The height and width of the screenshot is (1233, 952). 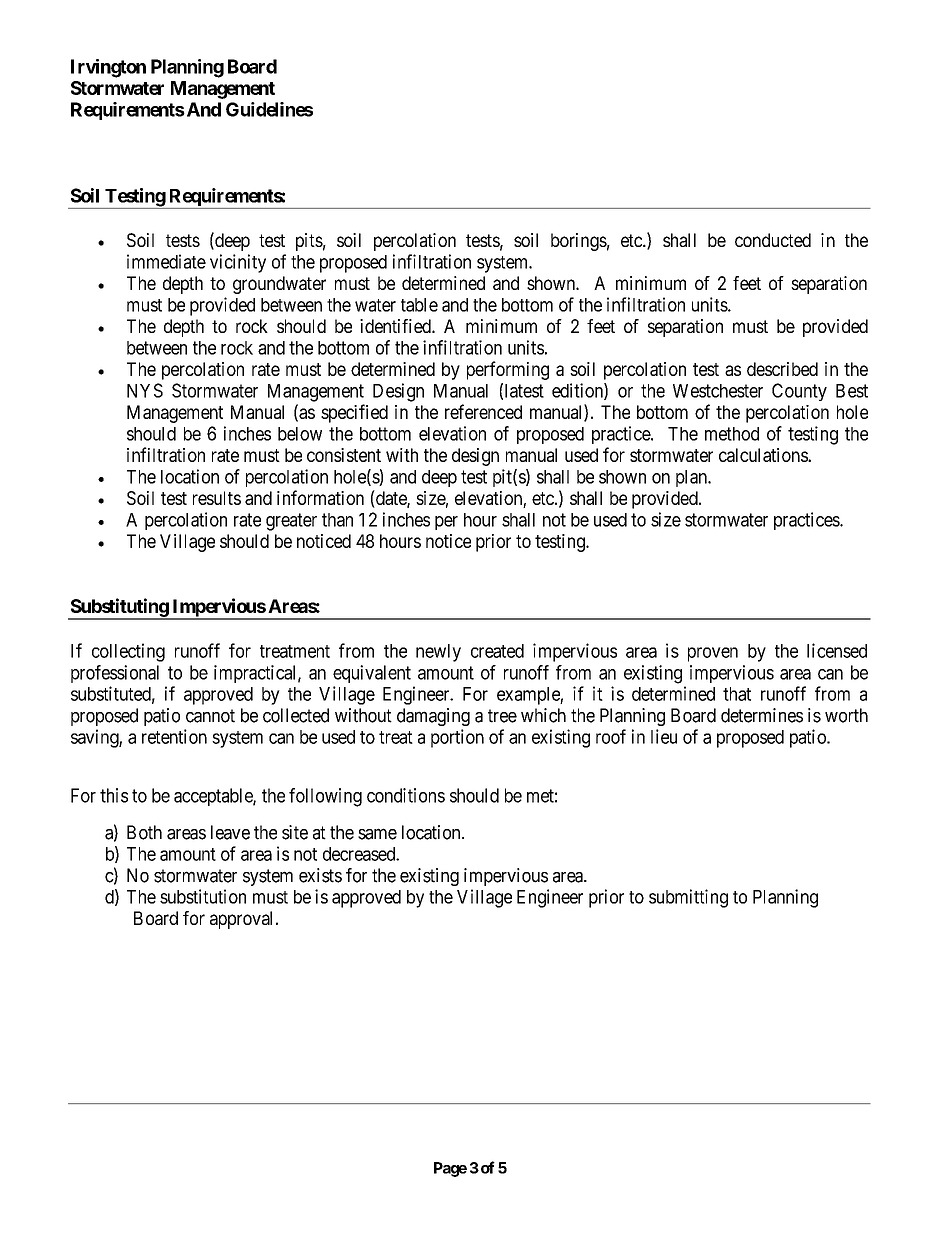 I want to click on substitution, so click(x=203, y=896).
